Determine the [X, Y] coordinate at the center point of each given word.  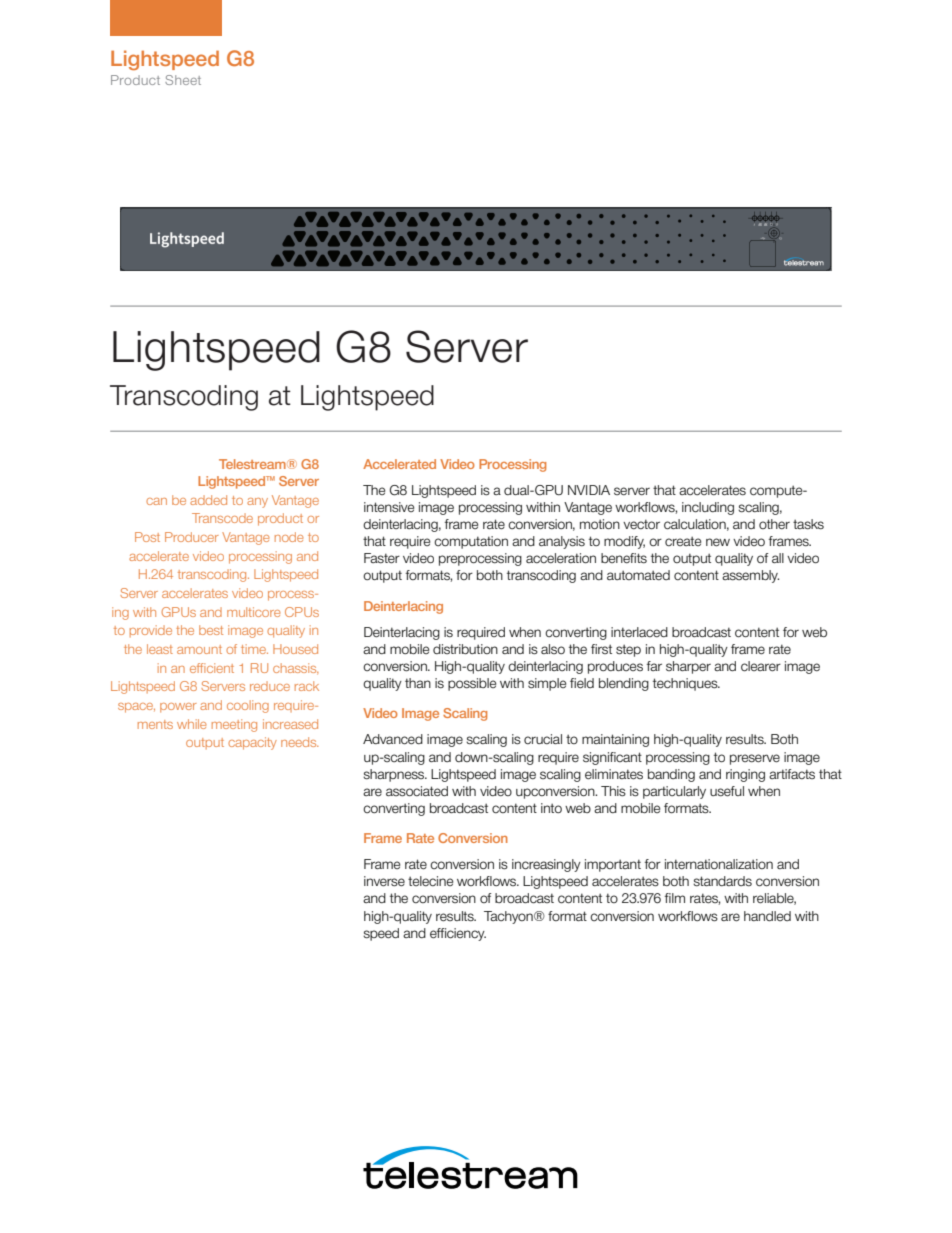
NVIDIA [589, 490]
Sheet [183, 80]
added [208, 500]
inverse [384, 881]
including [708, 508]
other [774, 524]
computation [471, 542]
